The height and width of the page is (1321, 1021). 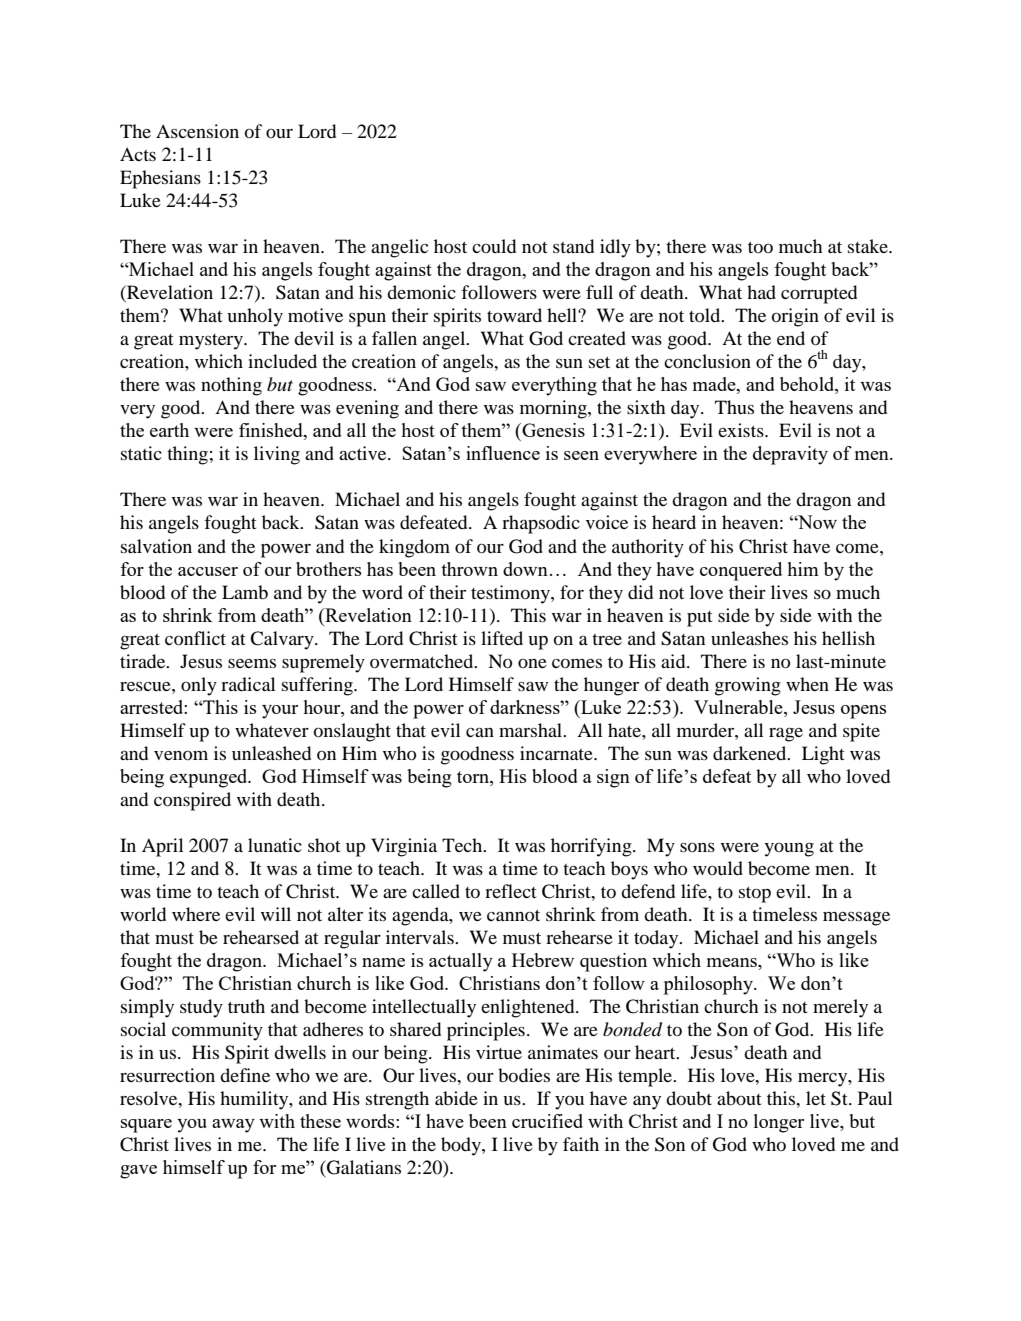 I want to click on away, so click(x=233, y=1126).
